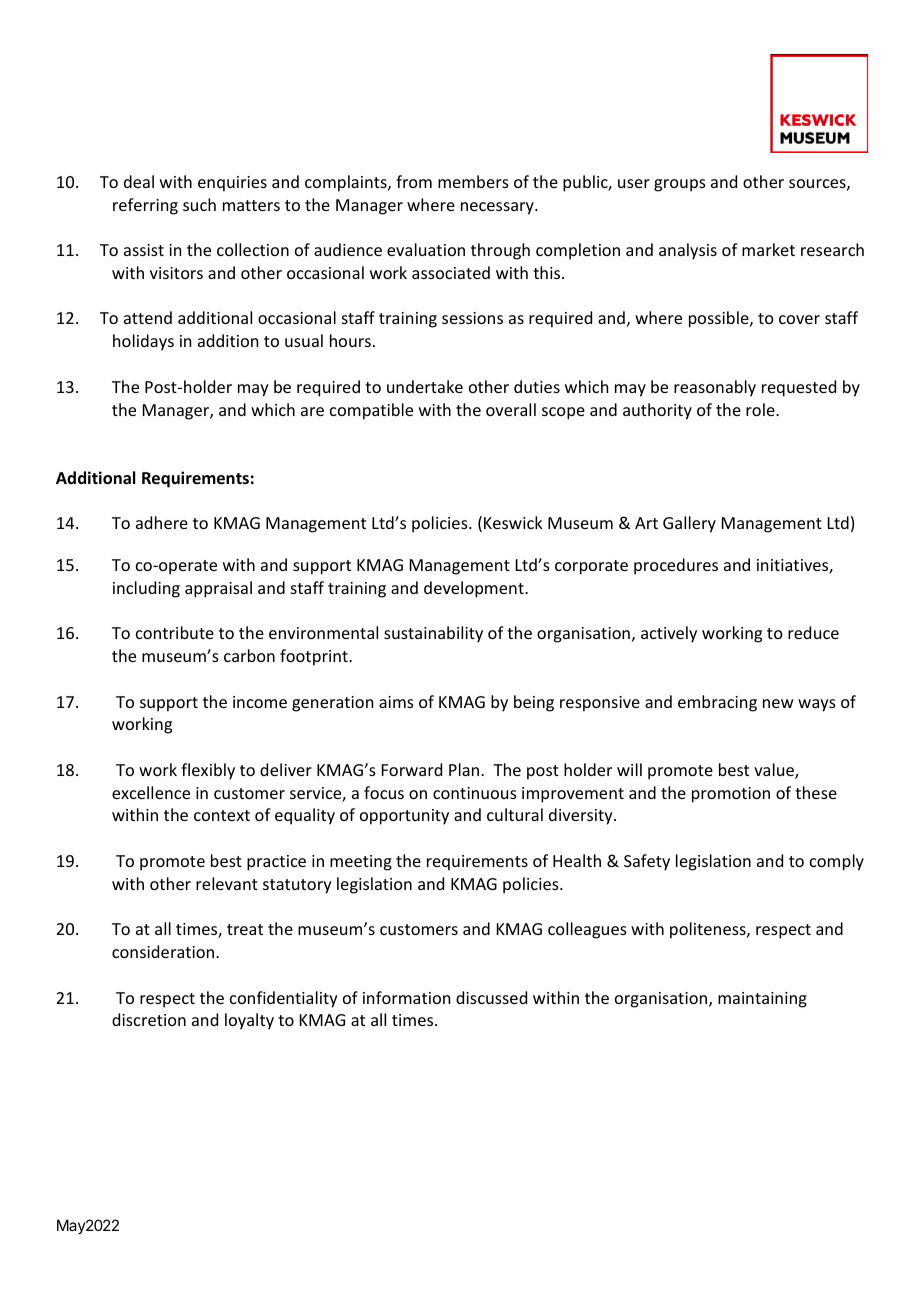 Image resolution: width=924 pixels, height=1308 pixels. Describe the element at coordinates (222, 815) in the screenshot. I see `context` at that location.
